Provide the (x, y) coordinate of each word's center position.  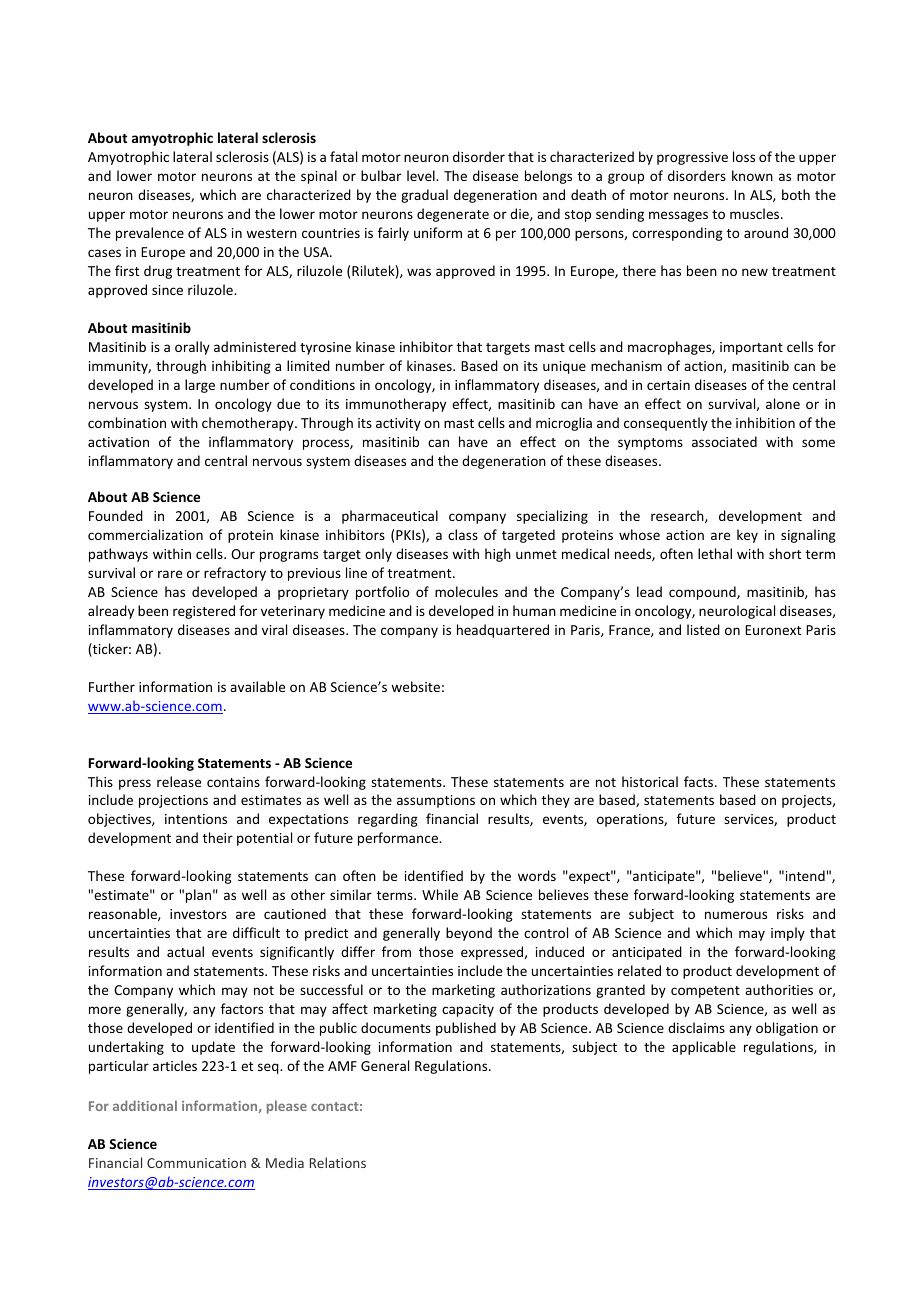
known (752, 175)
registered (204, 612)
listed (703, 629)
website (415, 686)
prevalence (150, 234)
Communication (196, 1163)
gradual (424, 196)
